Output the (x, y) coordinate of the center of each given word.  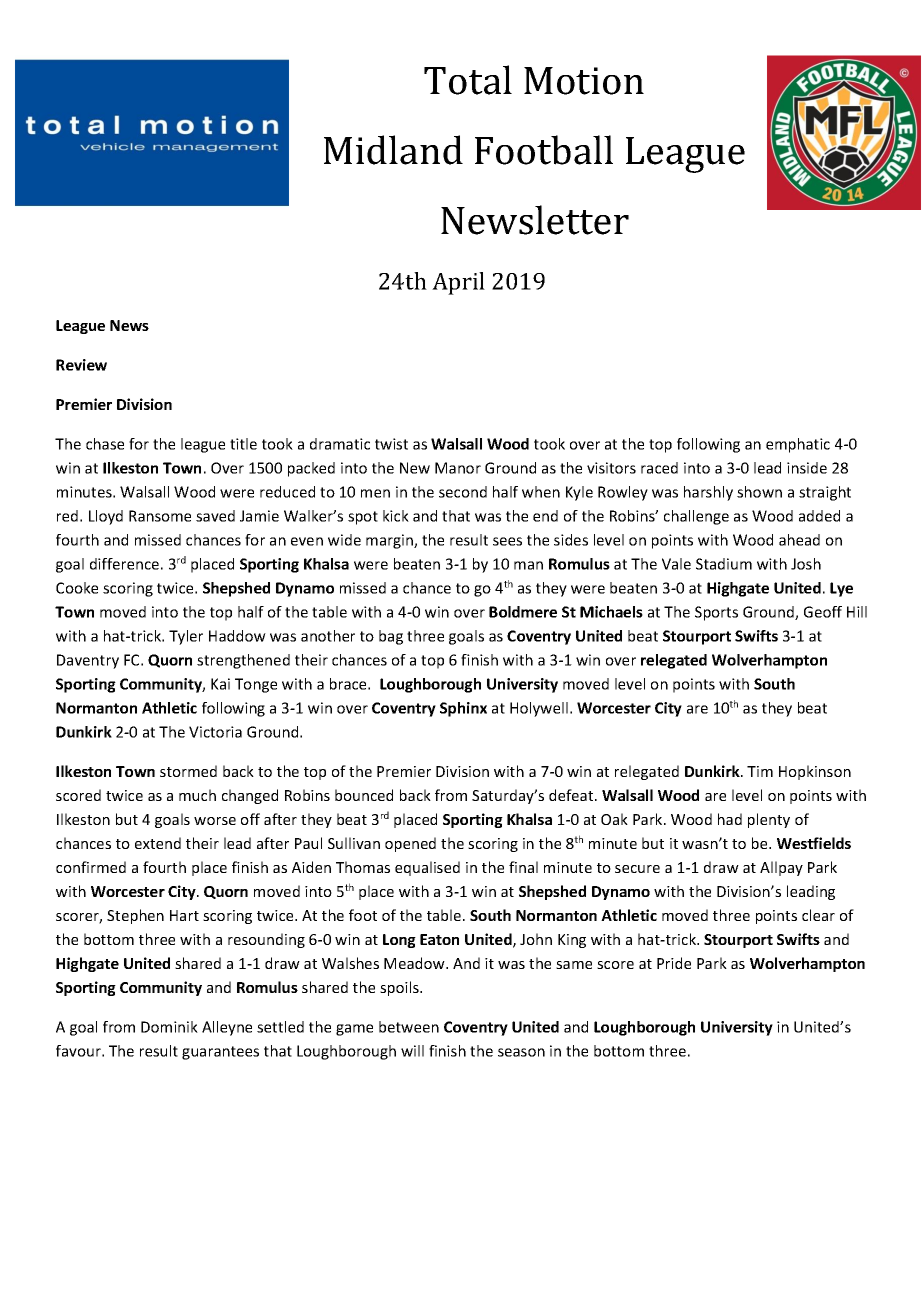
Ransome (160, 516)
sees (507, 541)
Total (468, 80)
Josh (806, 564)
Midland (393, 150)
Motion (584, 81)
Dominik (169, 1027)
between (409, 1027)
